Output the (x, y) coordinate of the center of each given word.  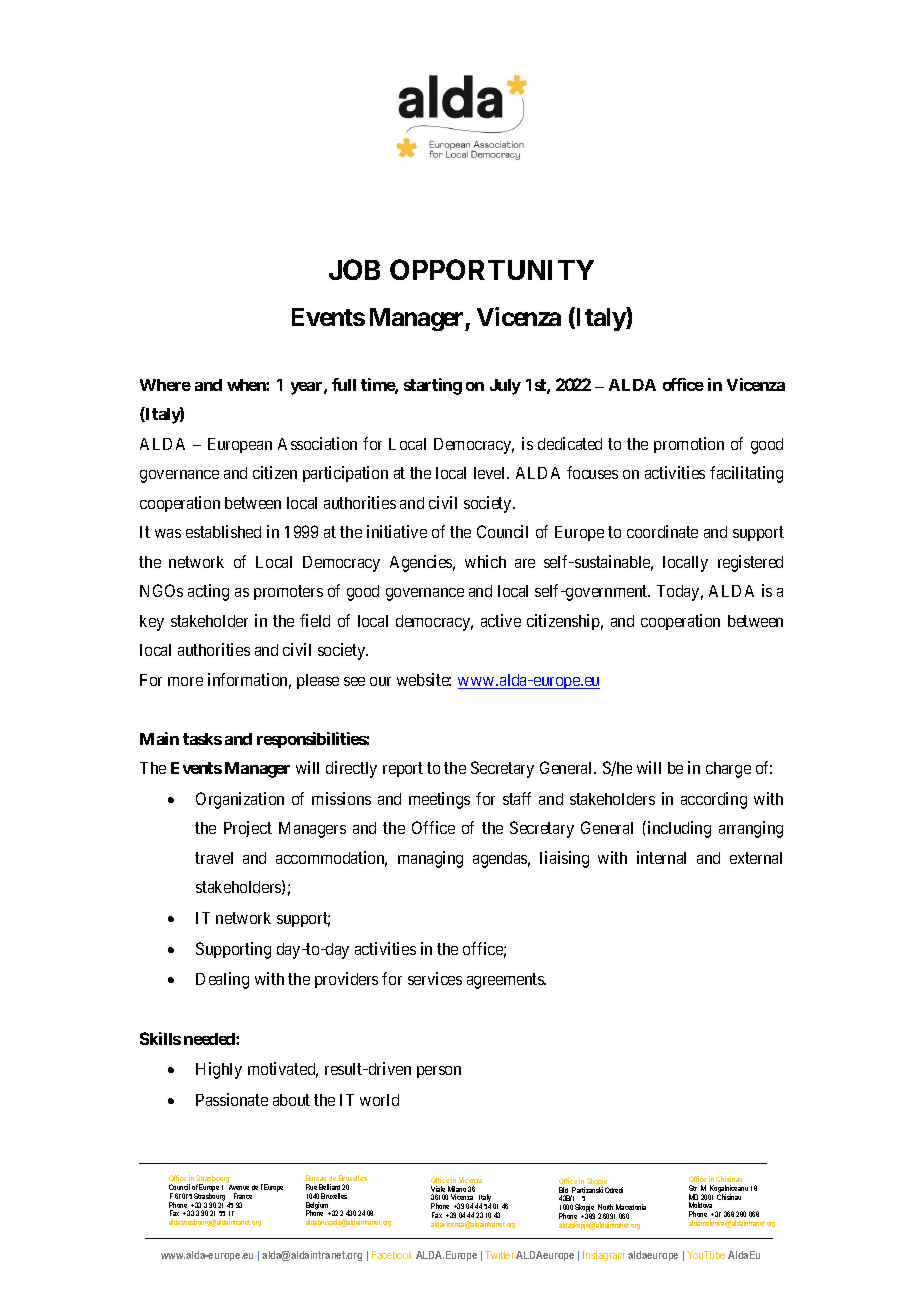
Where (165, 385)
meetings (439, 800)
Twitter (499, 1255)
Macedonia (631, 1207)
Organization (240, 800)
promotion (689, 445)
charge (728, 770)
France (243, 1196)
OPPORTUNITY (492, 269)
